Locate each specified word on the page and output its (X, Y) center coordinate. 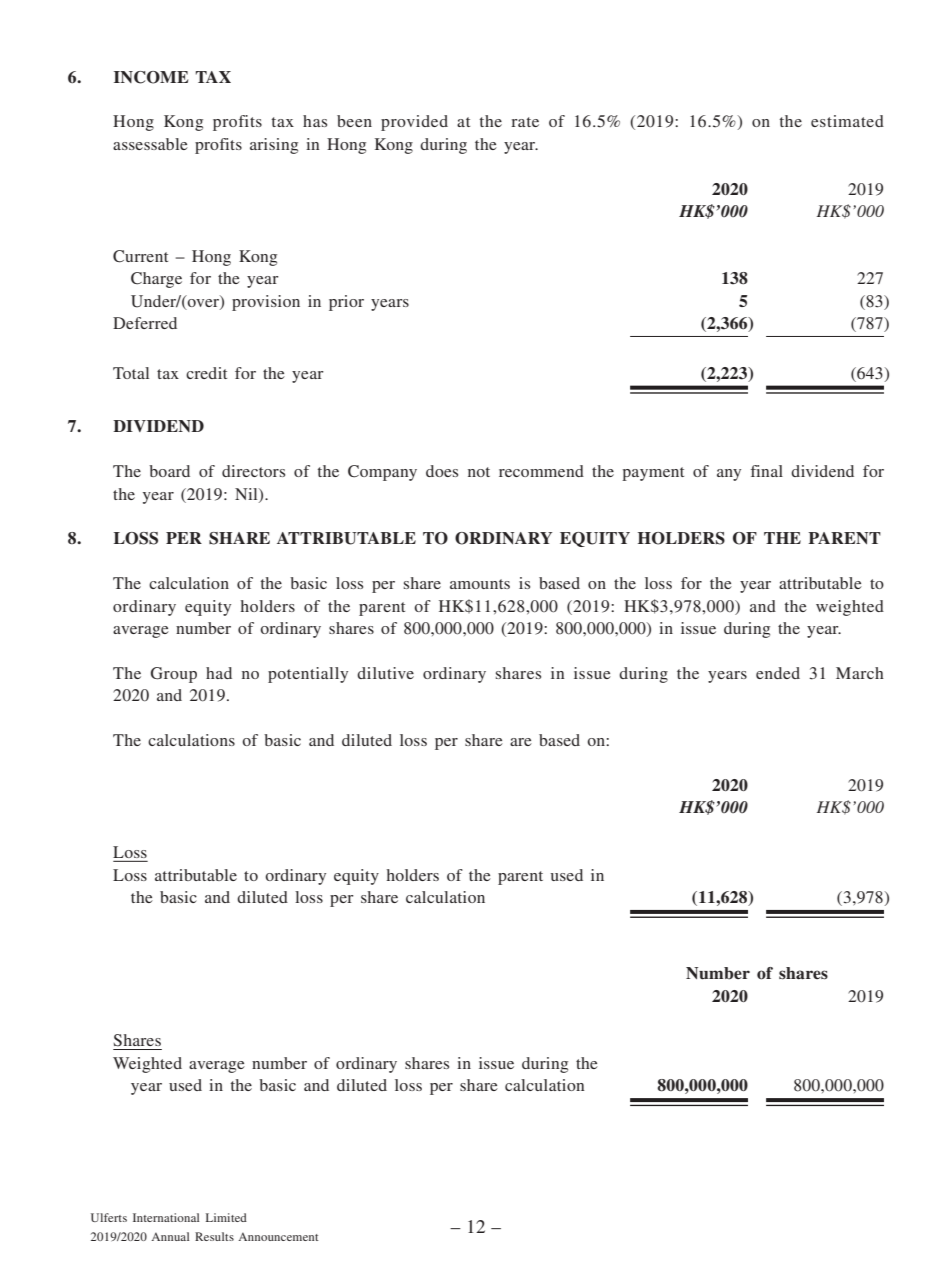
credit (206, 373)
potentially (308, 675)
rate (525, 122)
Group (174, 675)
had (219, 673)
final (767, 471)
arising (274, 146)
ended (778, 673)
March (860, 673)
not (479, 472)
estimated (847, 121)
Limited (226, 1217)
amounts (480, 584)
